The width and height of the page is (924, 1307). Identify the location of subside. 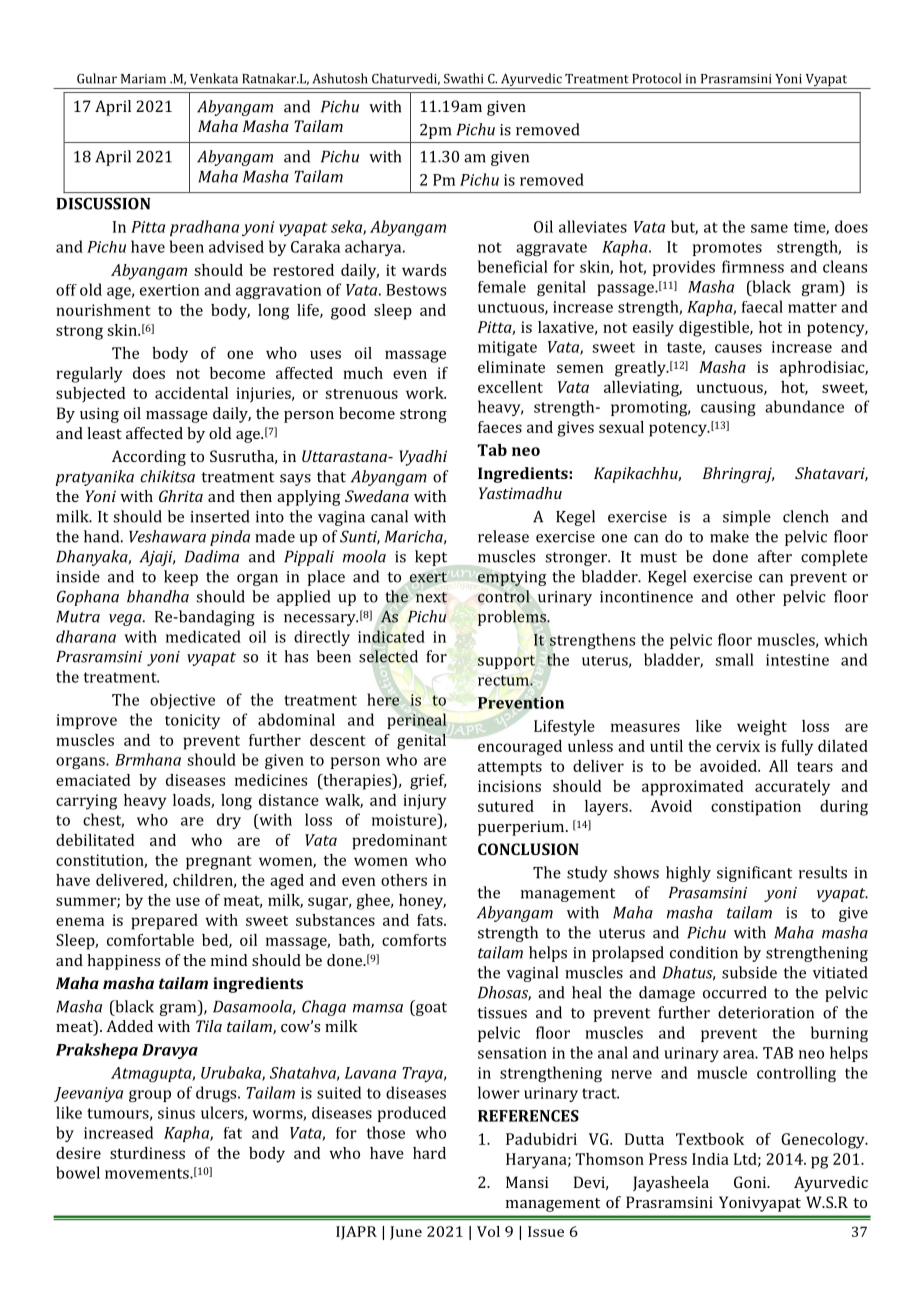
(749, 972).
